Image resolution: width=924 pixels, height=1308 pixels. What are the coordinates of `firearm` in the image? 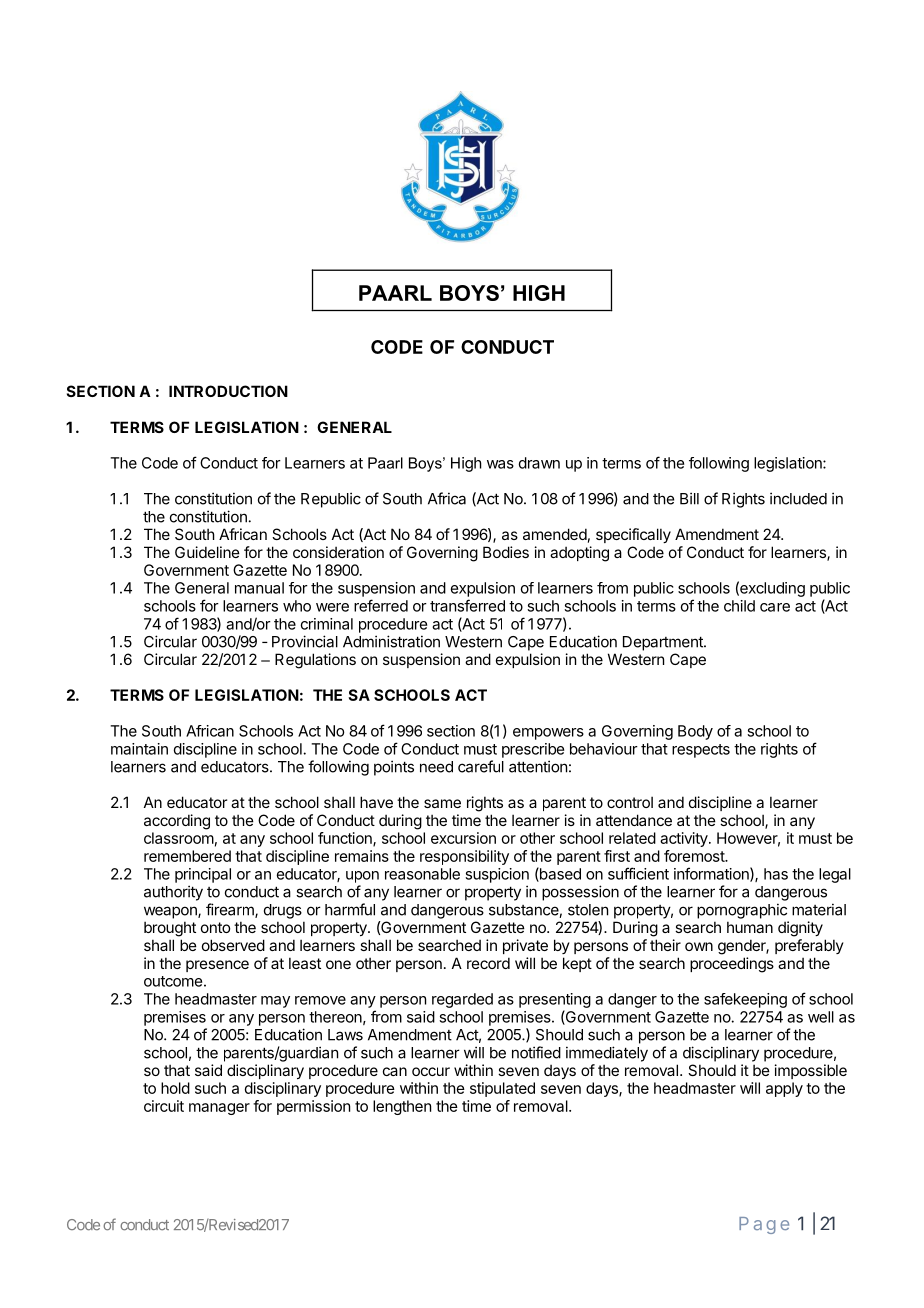 It's located at (231, 910).
